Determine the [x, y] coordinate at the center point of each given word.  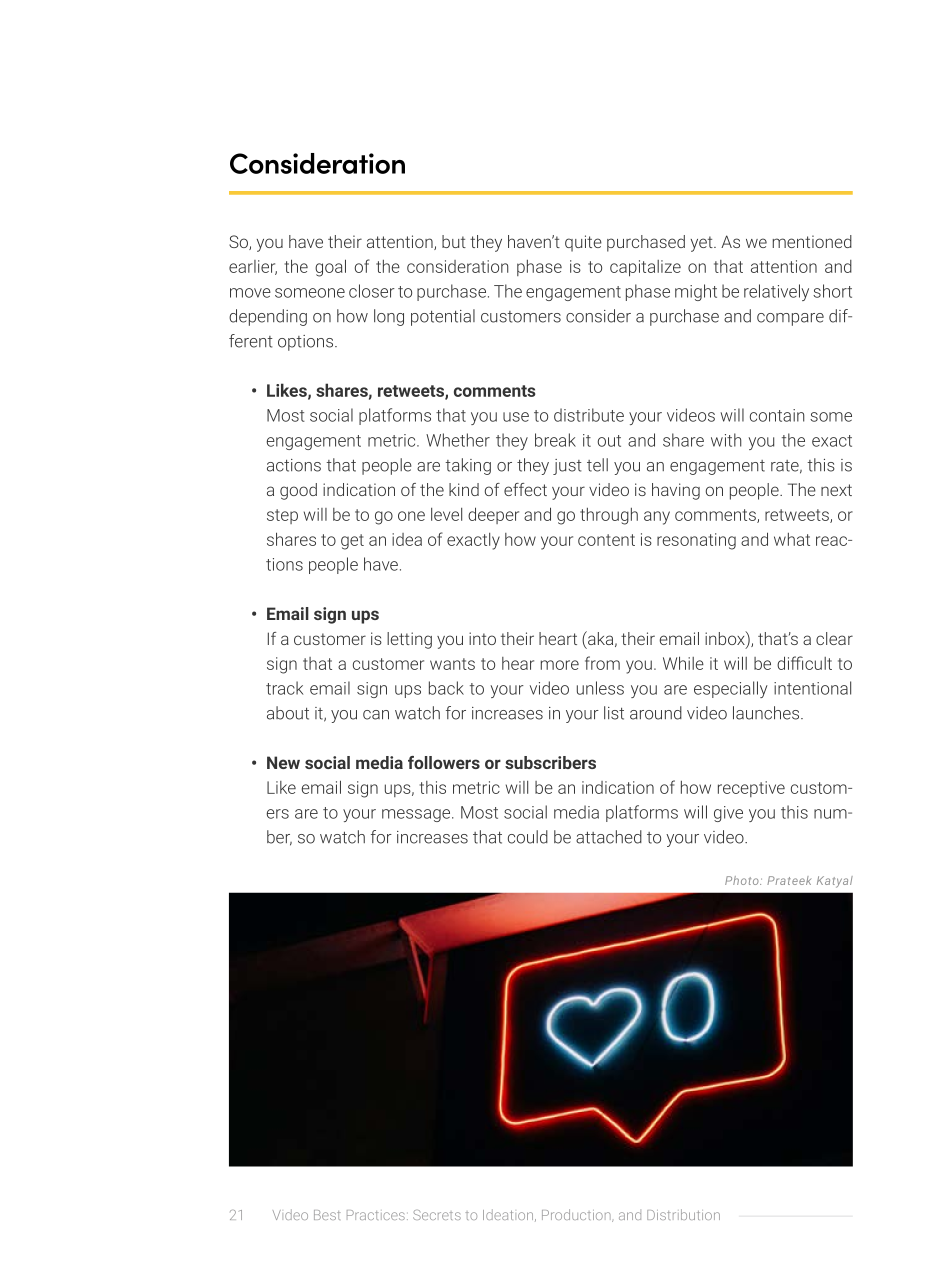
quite [583, 243]
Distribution [683, 1214]
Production [577, 1215]
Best [327, 1215]
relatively [776, 292]
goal [330, 268]
